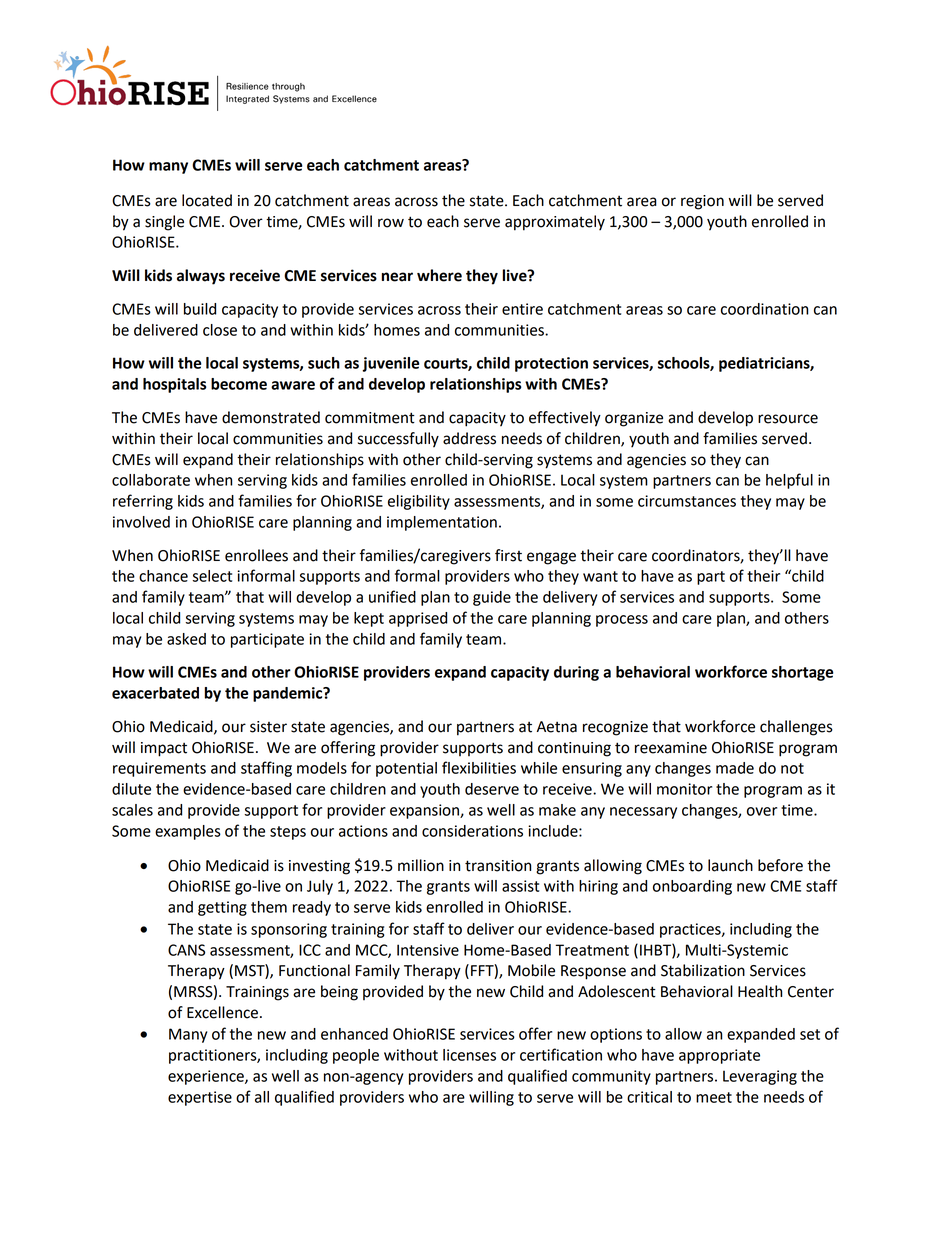  I want to click on where, so click(439, 275).
